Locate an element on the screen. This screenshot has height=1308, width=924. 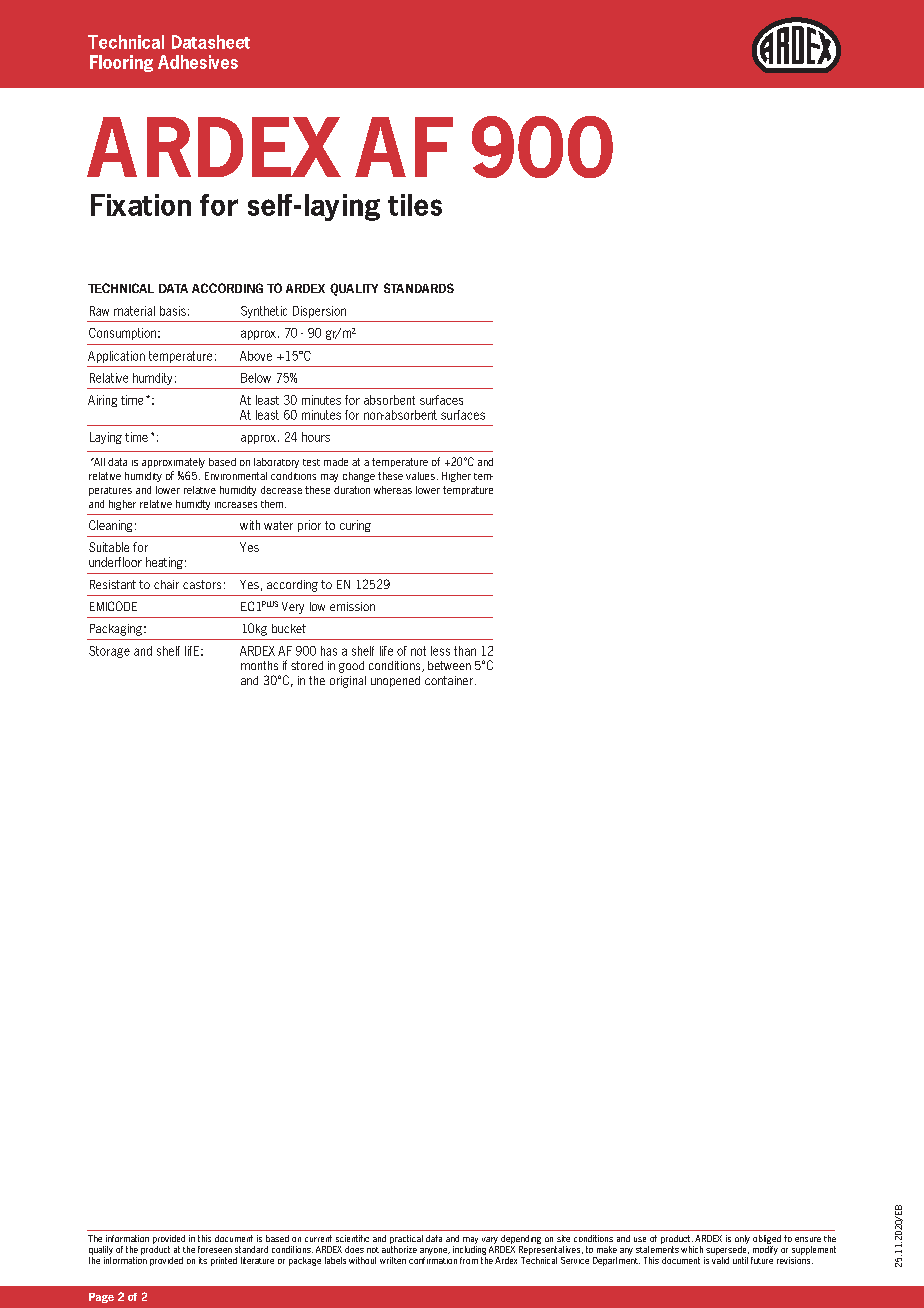
values is located at coordinates (420, 476).
